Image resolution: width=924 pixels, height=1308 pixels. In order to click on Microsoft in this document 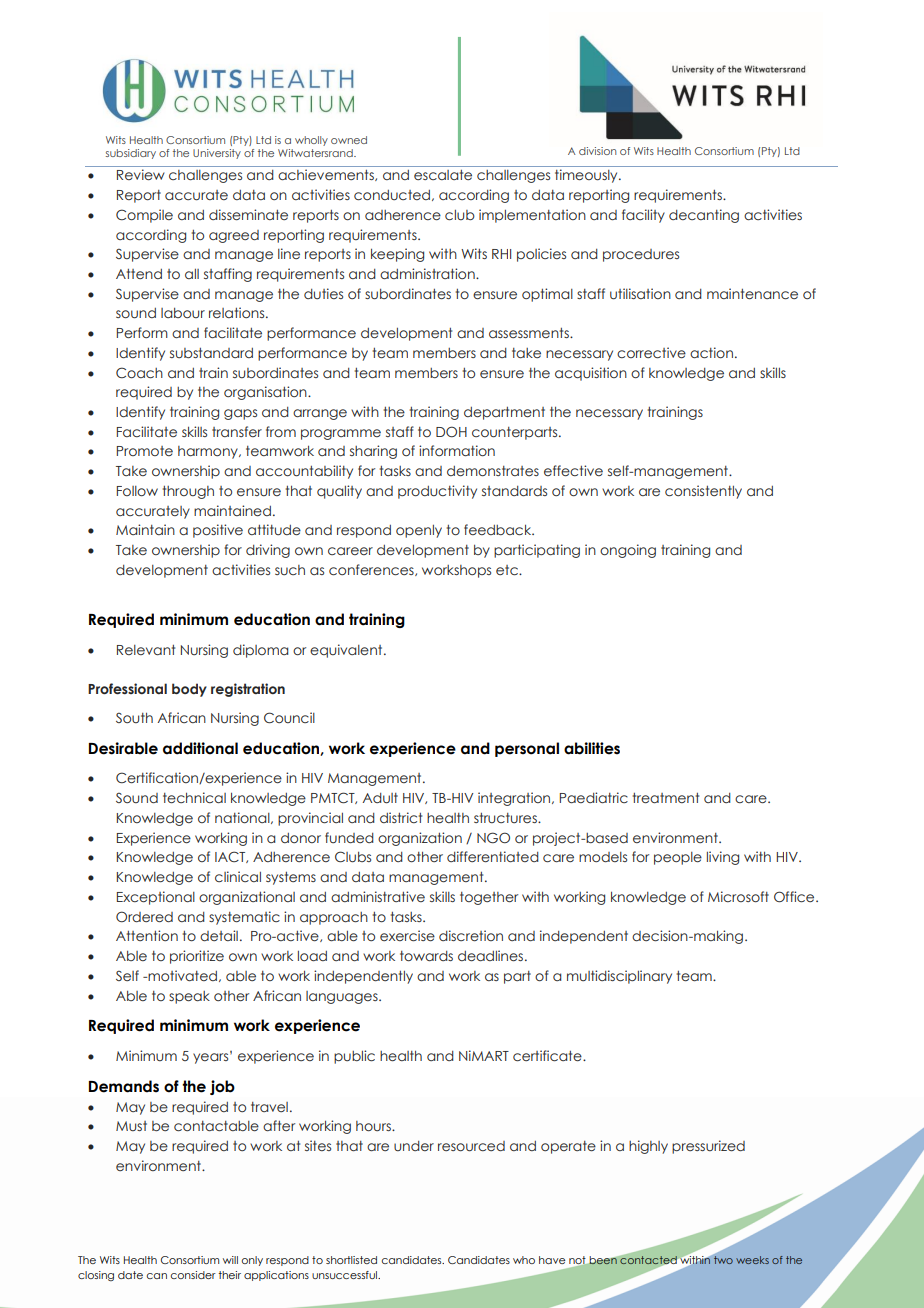, I will do `click(738, 896)`.
